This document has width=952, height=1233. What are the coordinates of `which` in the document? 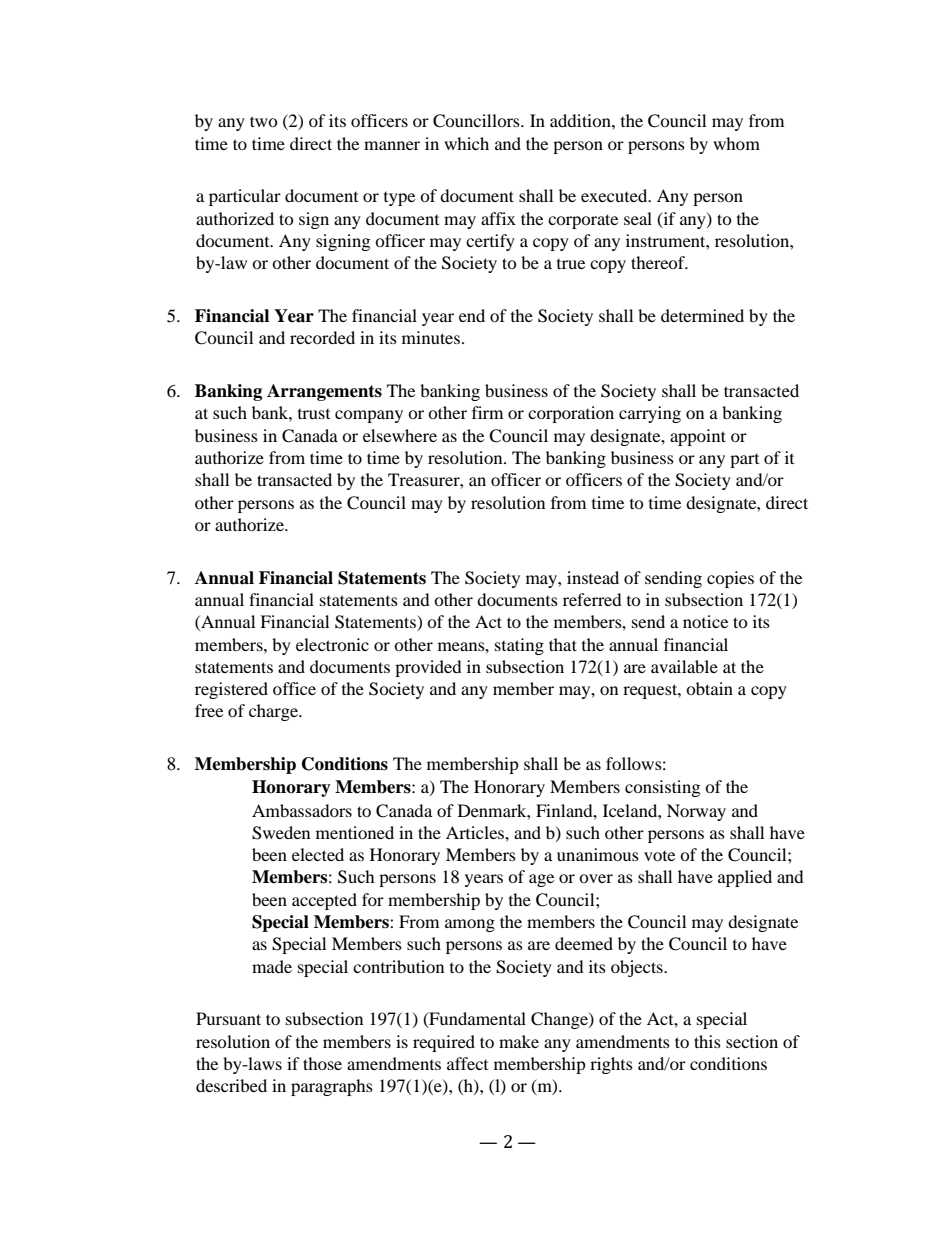 It's located at (466, 143).
